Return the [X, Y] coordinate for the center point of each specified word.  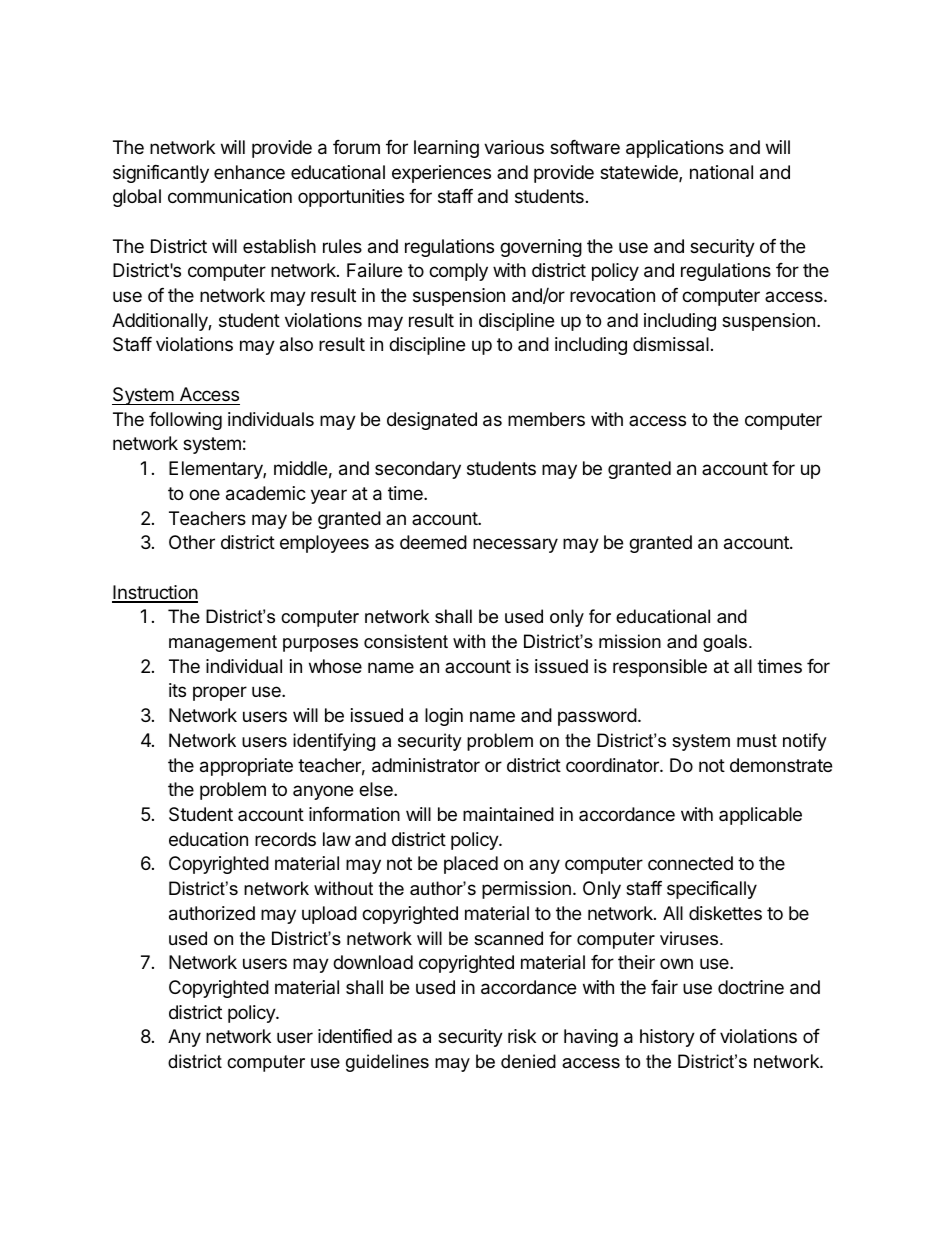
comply [458, 272]
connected [690, 863]
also [296, 344]
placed [471, 865]
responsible [660, 668]
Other [192, 542]
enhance [249, 172]
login [444, 717]
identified [355, 1036]
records [285, 839]
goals [726, 643]
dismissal [671, 344]
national [721, 172]
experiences [441, 174]
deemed [433, 542]
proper [220, 693]
